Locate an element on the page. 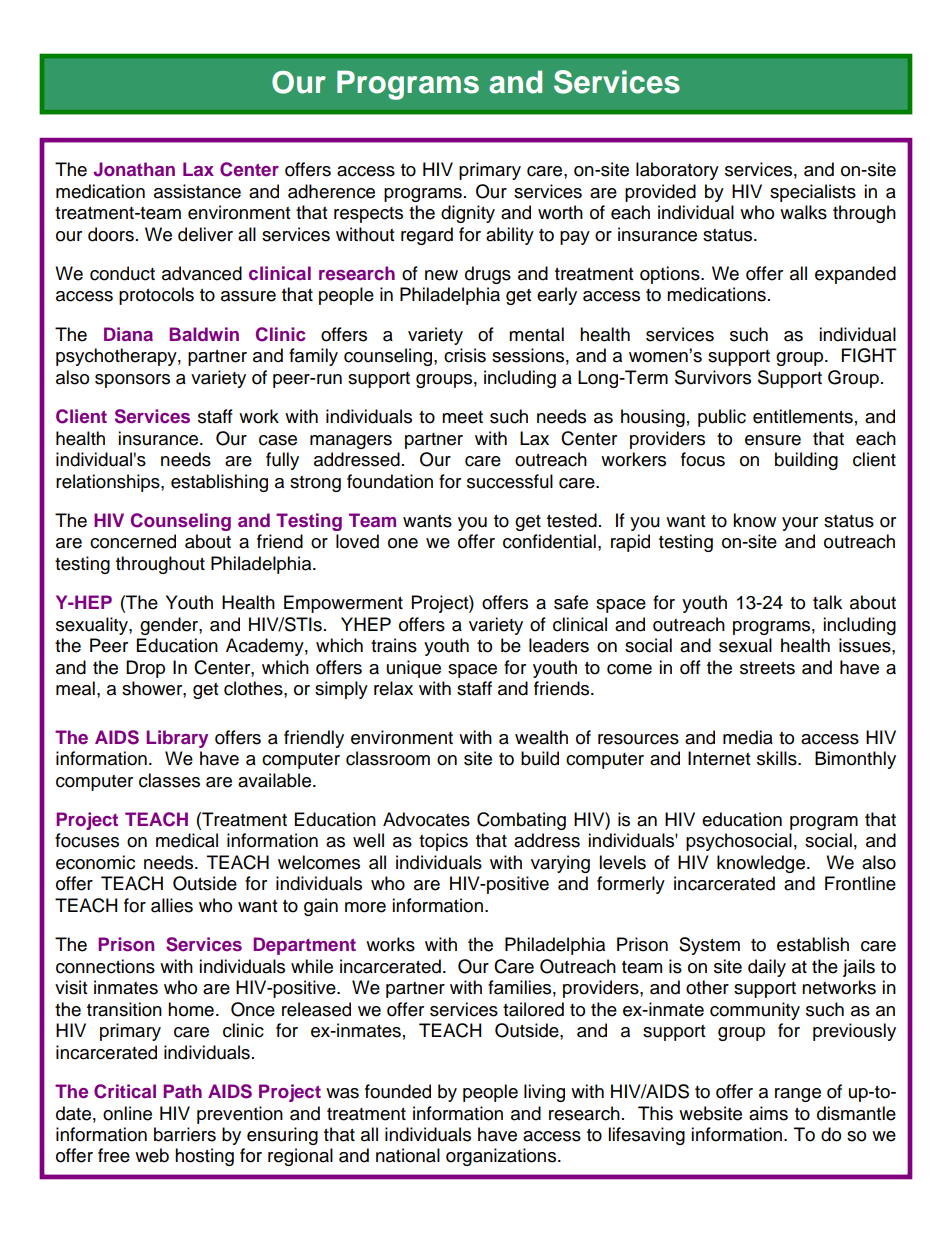  assistance is located at coordinates (197, 191).
